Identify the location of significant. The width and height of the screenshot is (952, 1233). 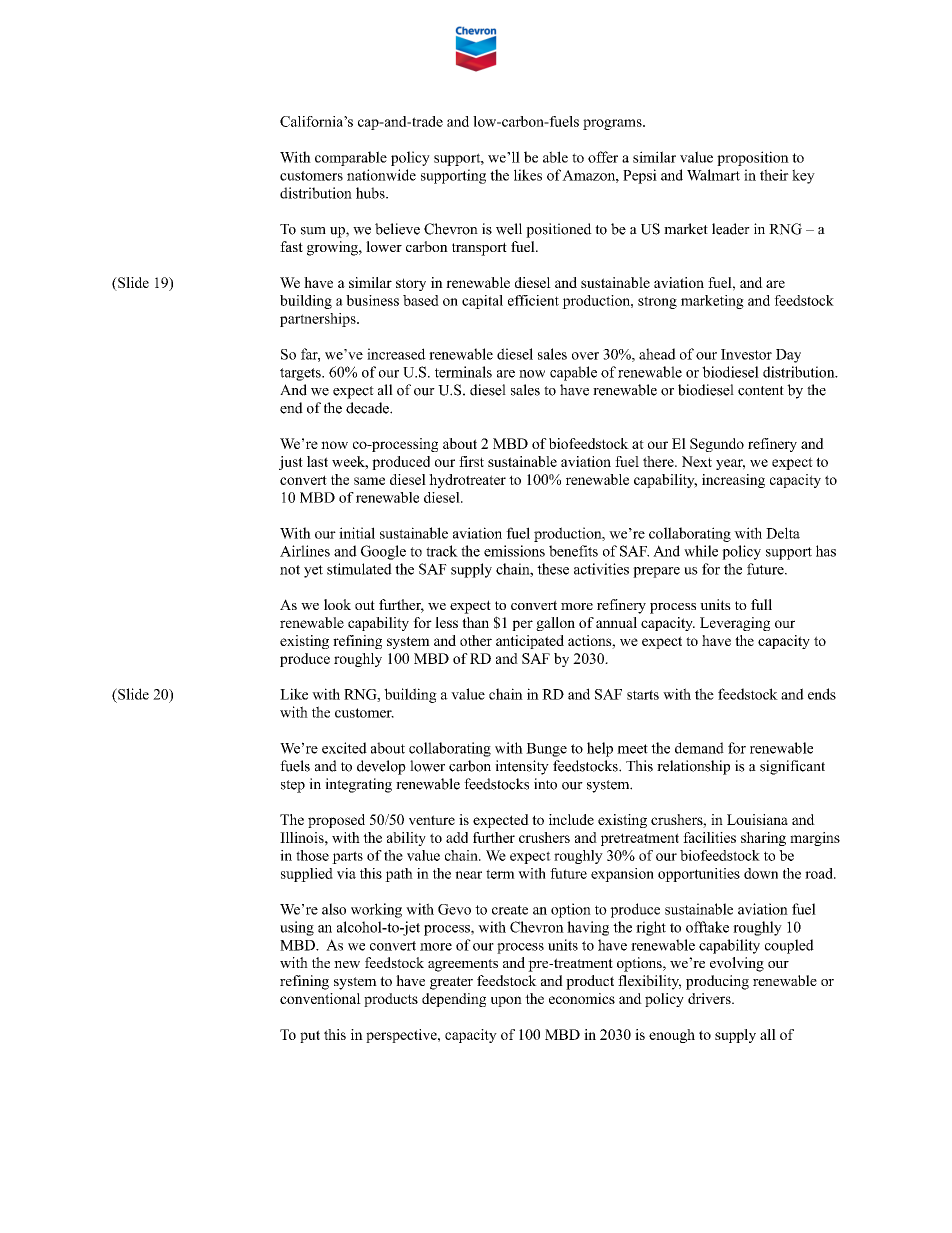
(792, 767).
